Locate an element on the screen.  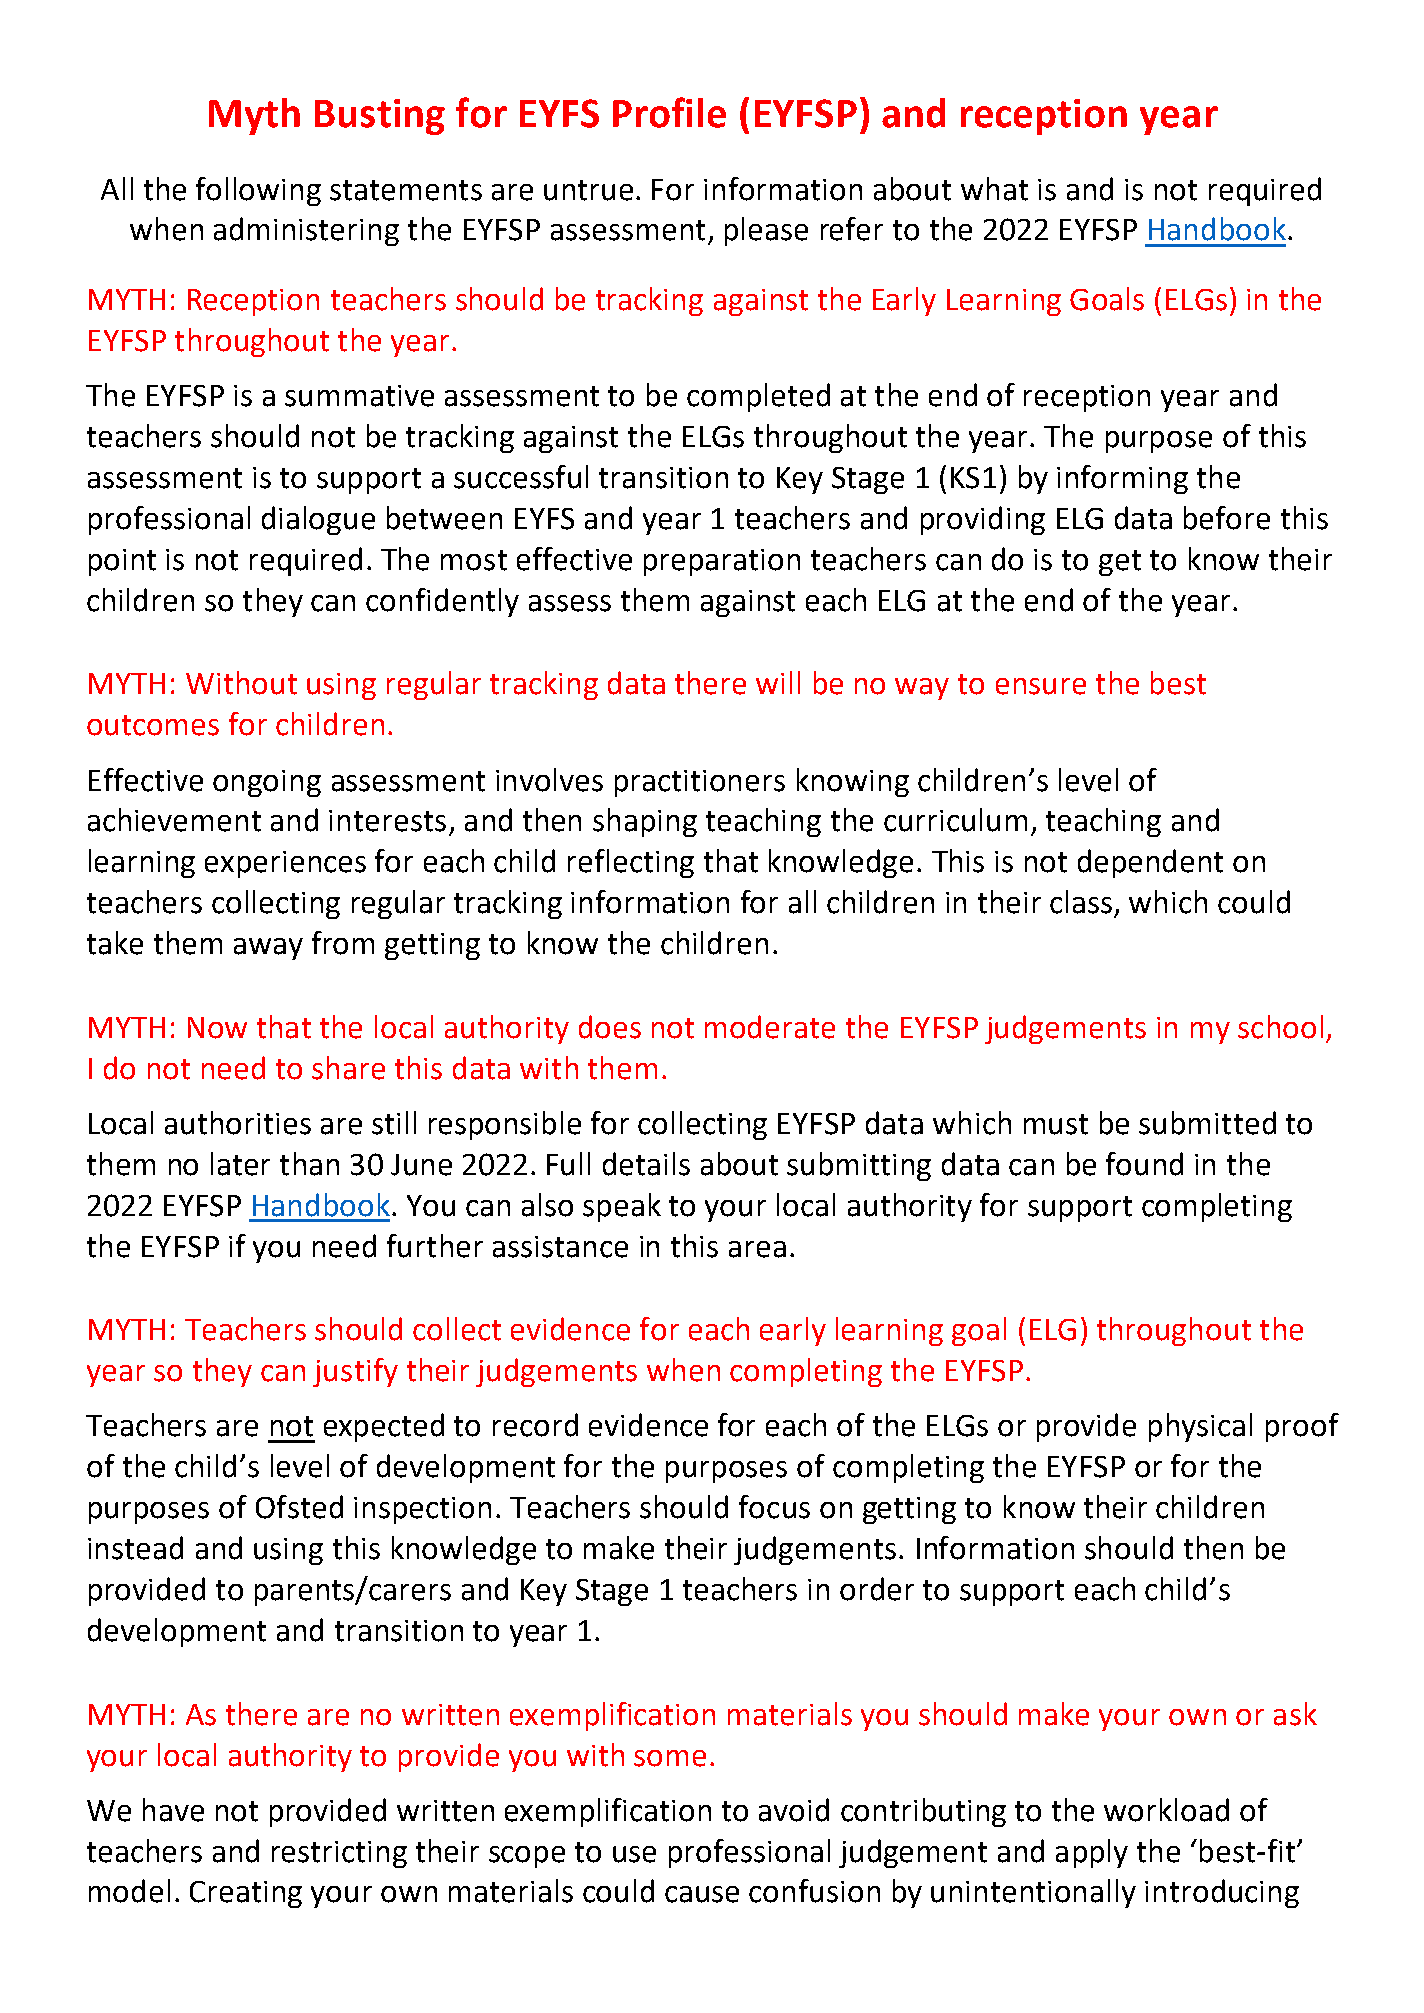
workload is located at coordinates (1166, 1810).
